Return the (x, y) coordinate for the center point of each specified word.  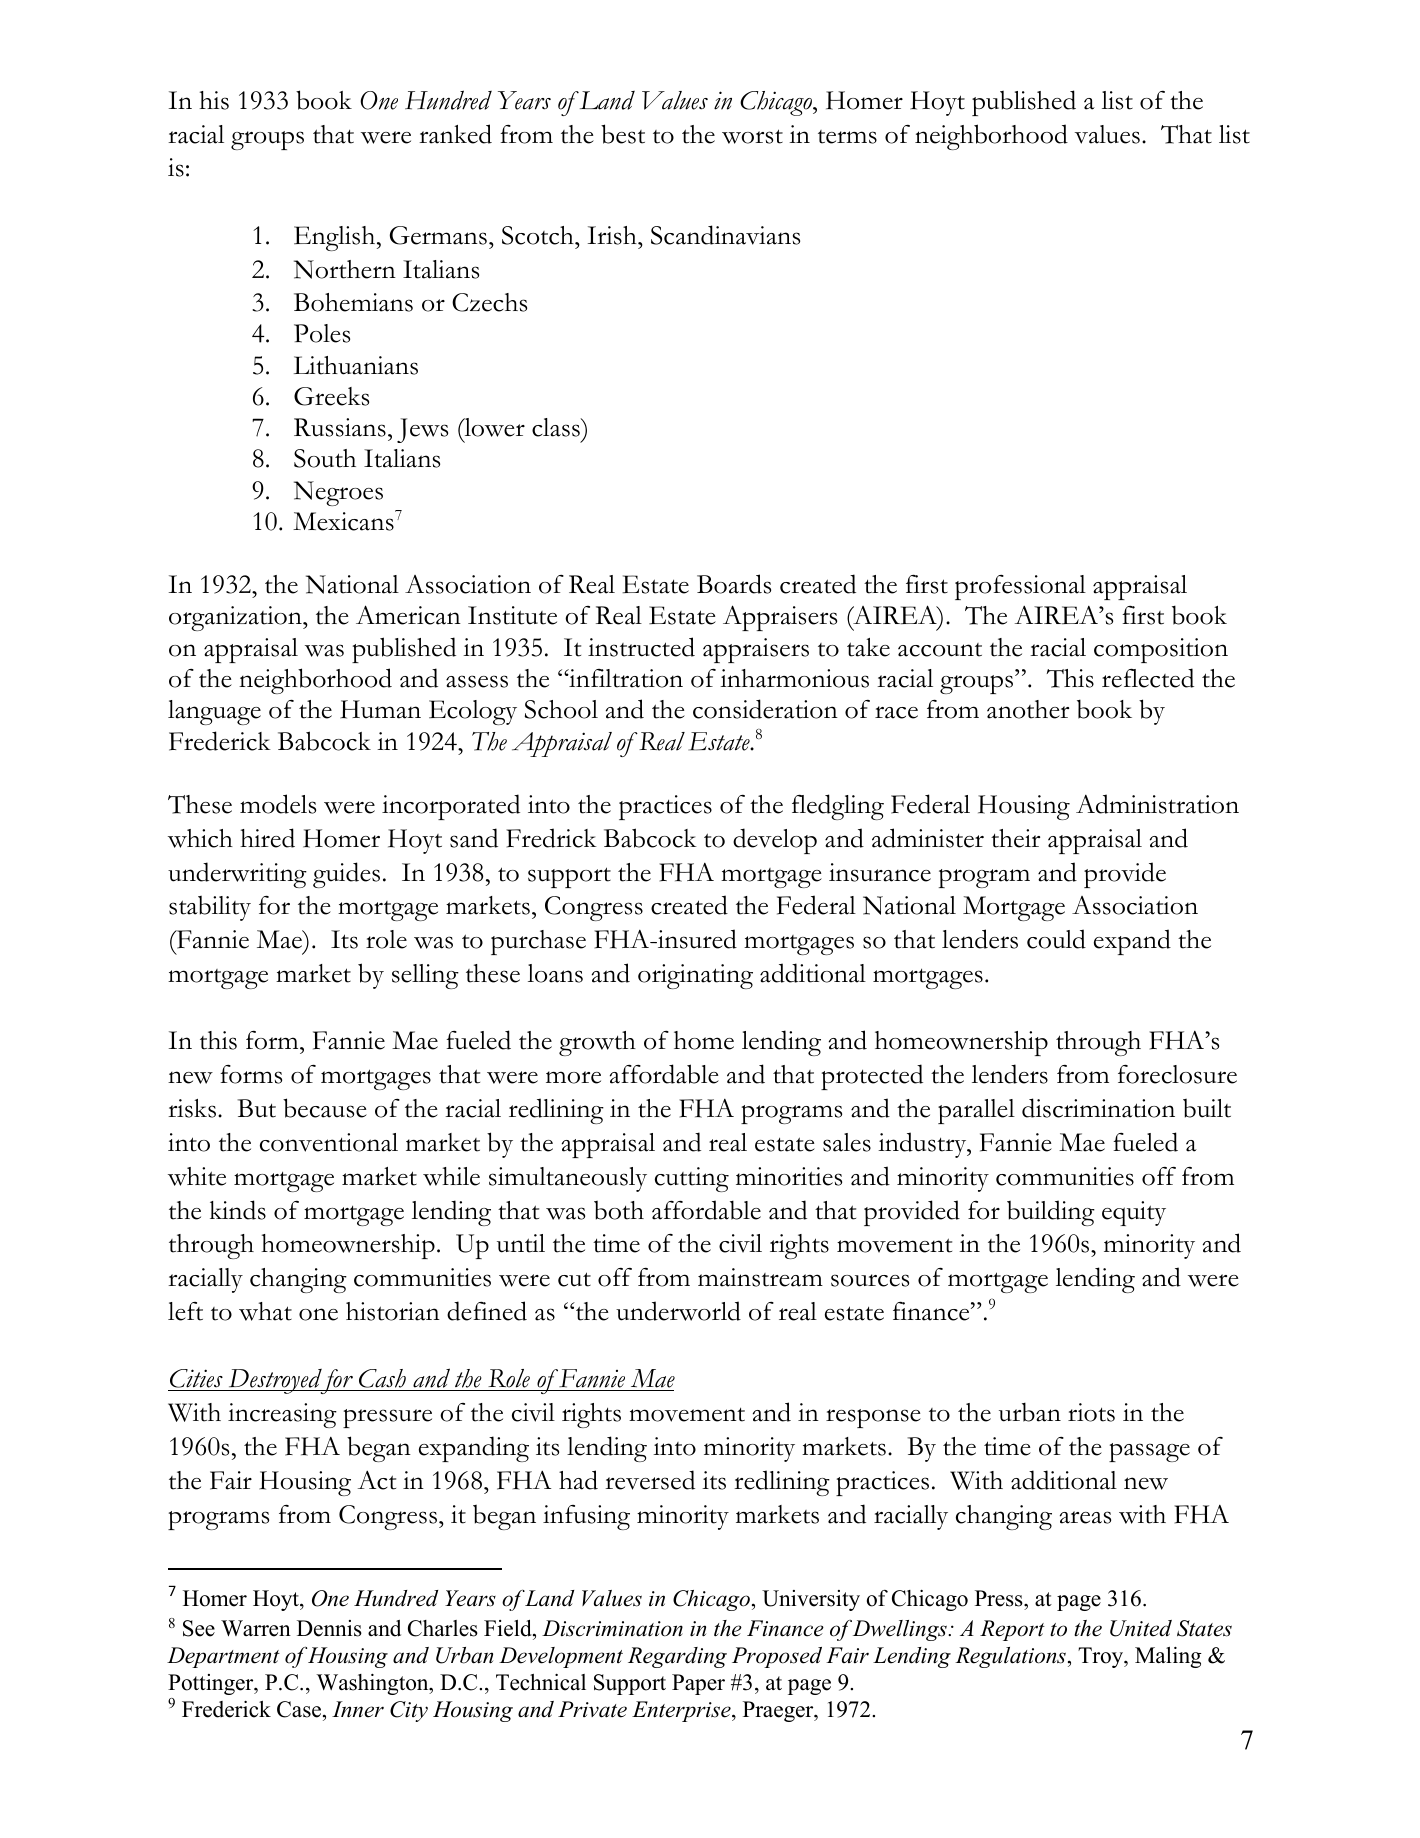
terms (847, 137)
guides (346, 875)
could (1056, 939)
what (265, 1311)
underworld (678, 1311)
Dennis (329, 1628)
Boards (734, 584)
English (336, 238)
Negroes (338, 493)
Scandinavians (725, 235)
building (1051, 1213)
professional (1020, 587)
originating (695, 976)
